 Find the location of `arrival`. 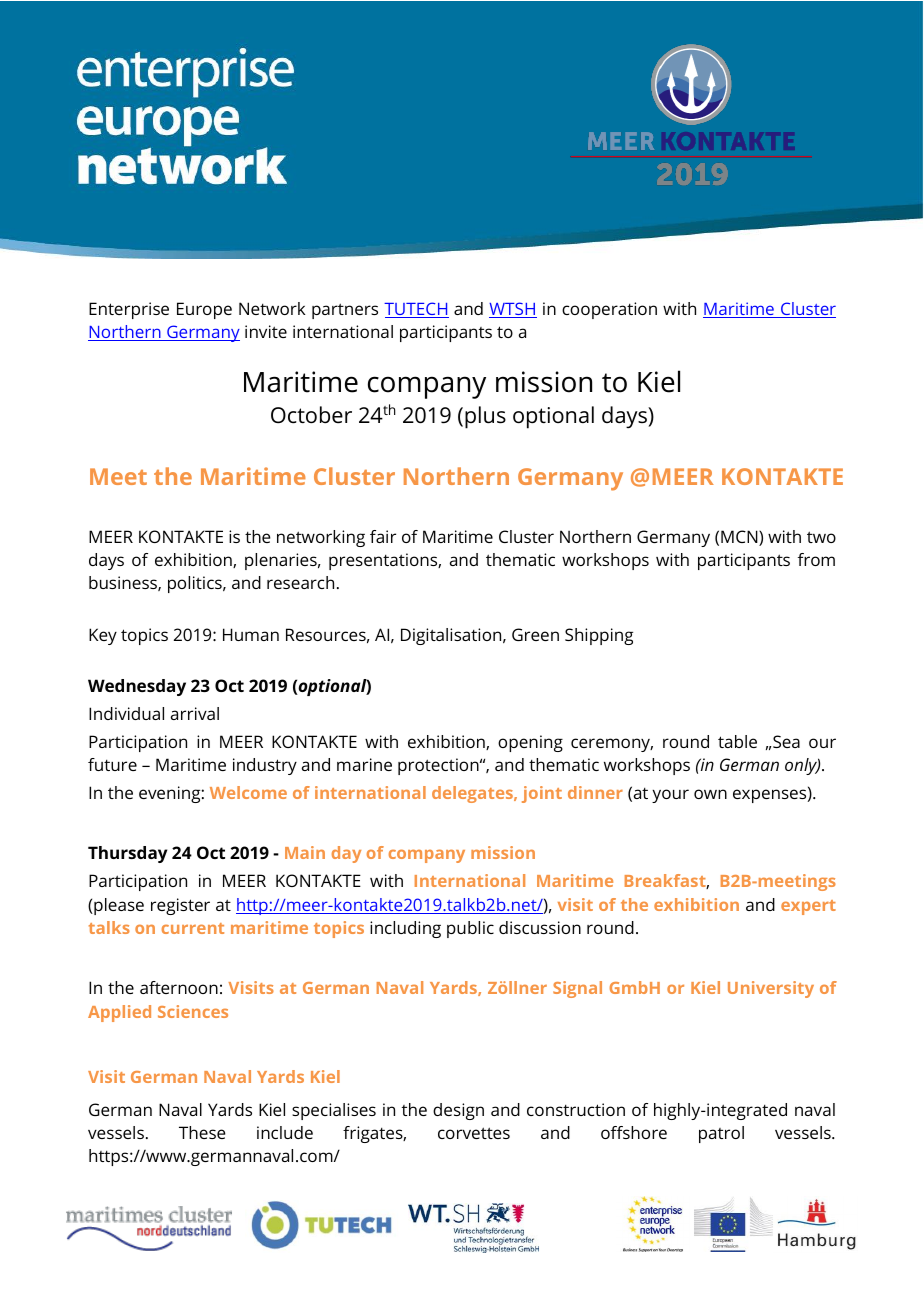

arrival is located at coordinates (195, 713).
